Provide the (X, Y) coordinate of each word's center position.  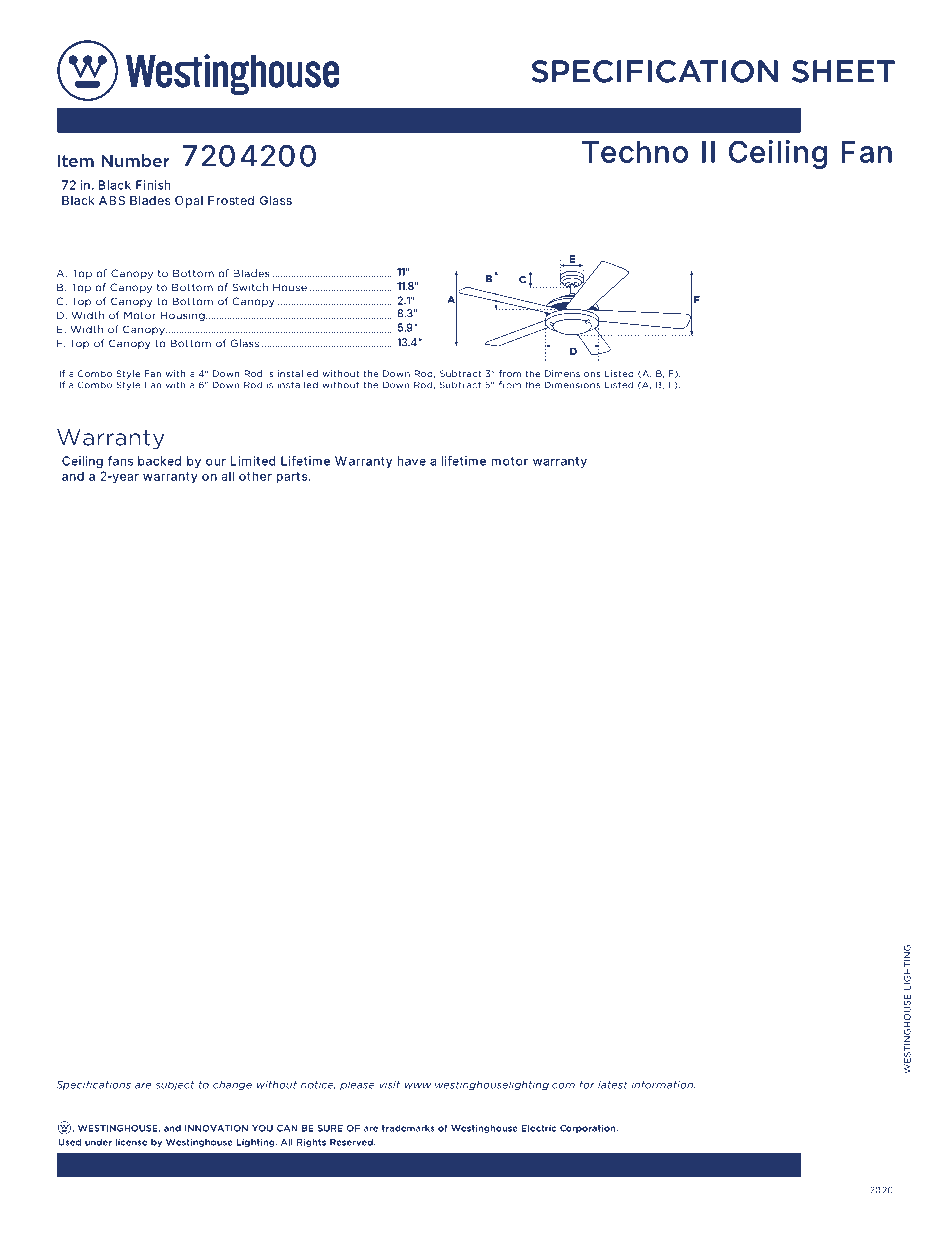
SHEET (843, 71)
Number (136, 160)
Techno (635, 152)
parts (293, 478)
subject (175, 1085)
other (255, 476)
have (411, 461)
